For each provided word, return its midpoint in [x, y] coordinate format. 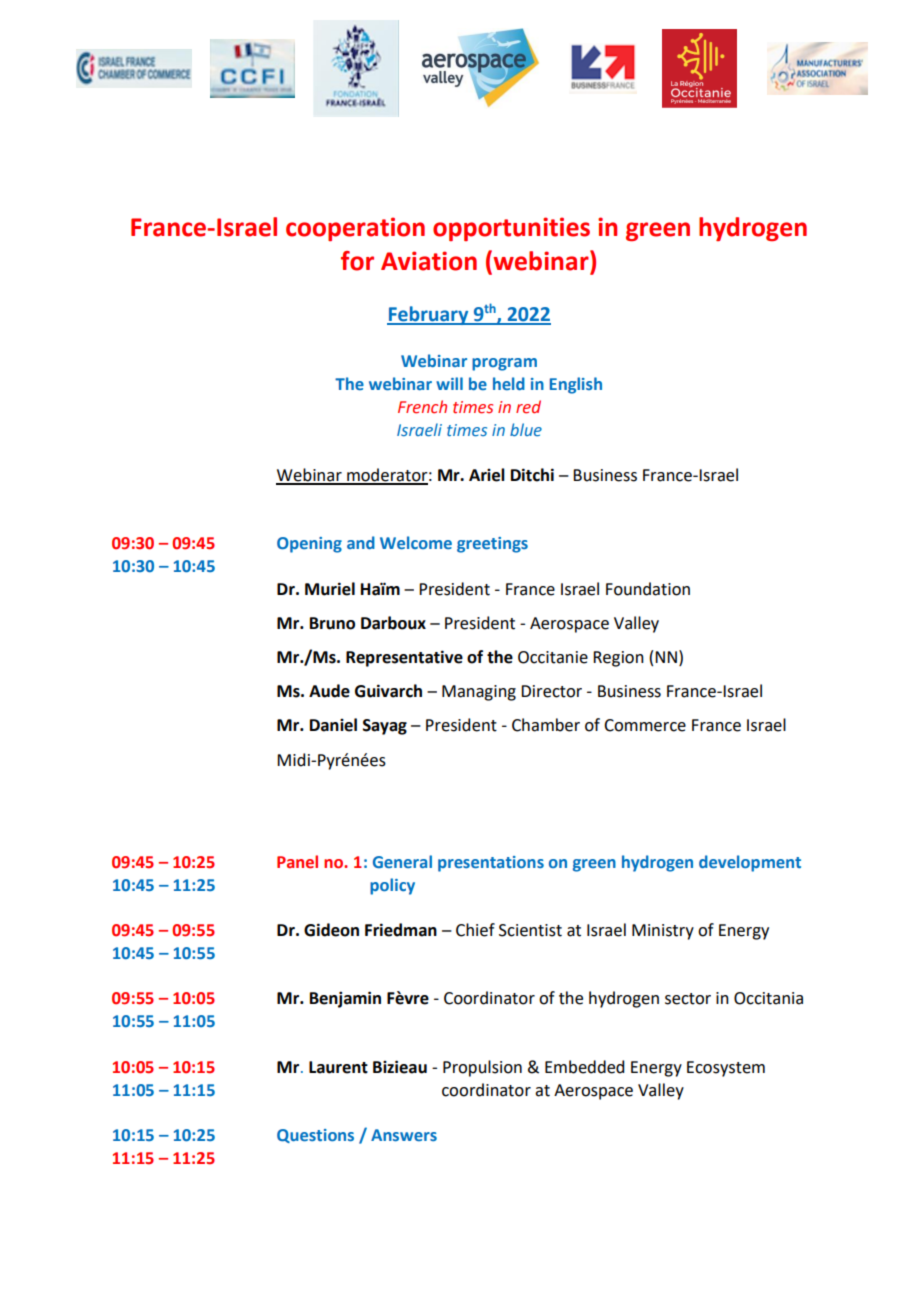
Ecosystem [726, 1069]
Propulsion [482, 1068]
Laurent [338, 1067]
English [576, 385]
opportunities [511, 229]
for [357, 261]
